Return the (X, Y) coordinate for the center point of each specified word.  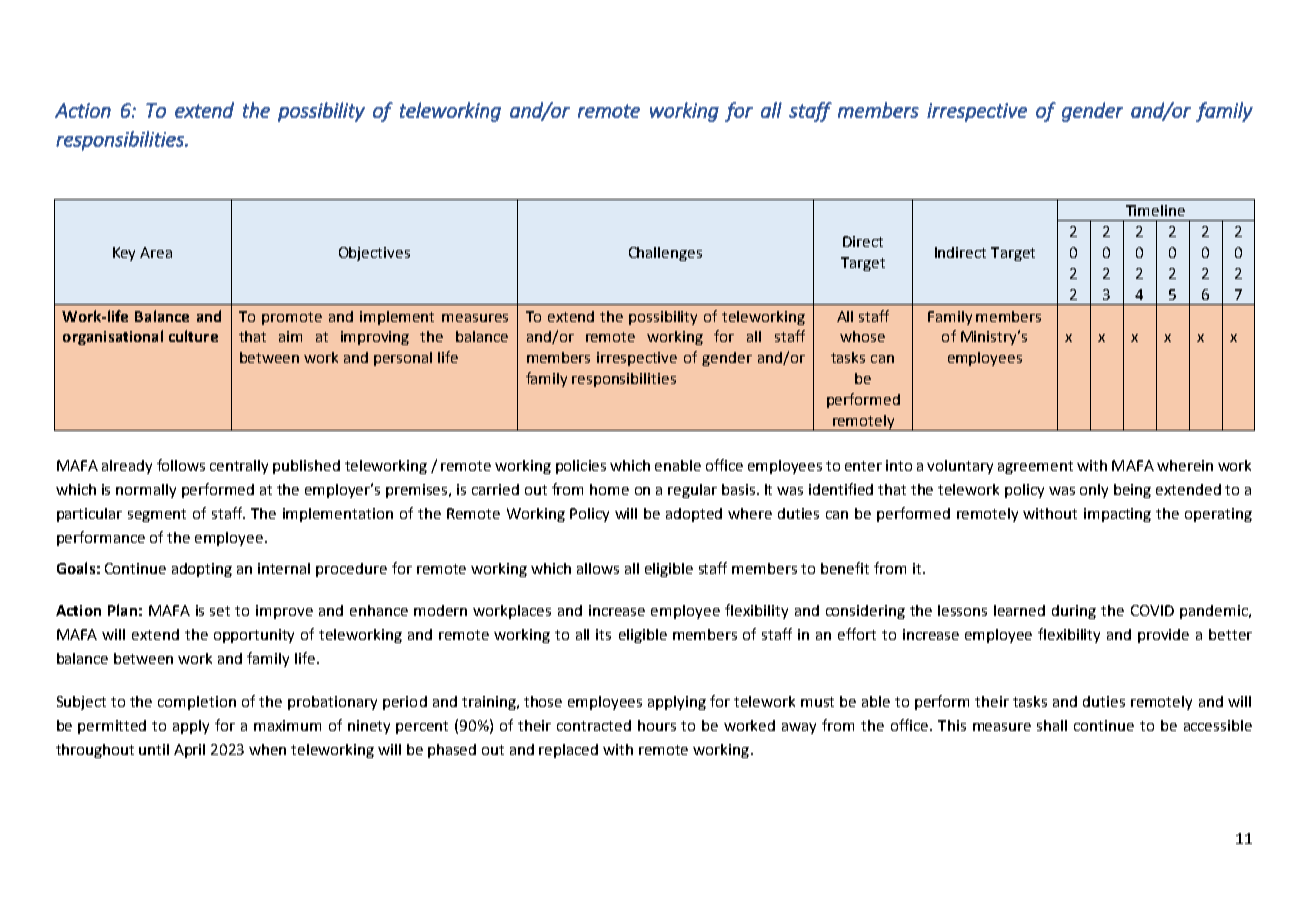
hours (657, 725)
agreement (1035, 467)
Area (156, 252)
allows (598, 568)
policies (581, 467)
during (1074, 612)
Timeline (1155, 210)
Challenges (665, 254)
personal (403, 359)
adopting (202, 570)
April (189, 751)
